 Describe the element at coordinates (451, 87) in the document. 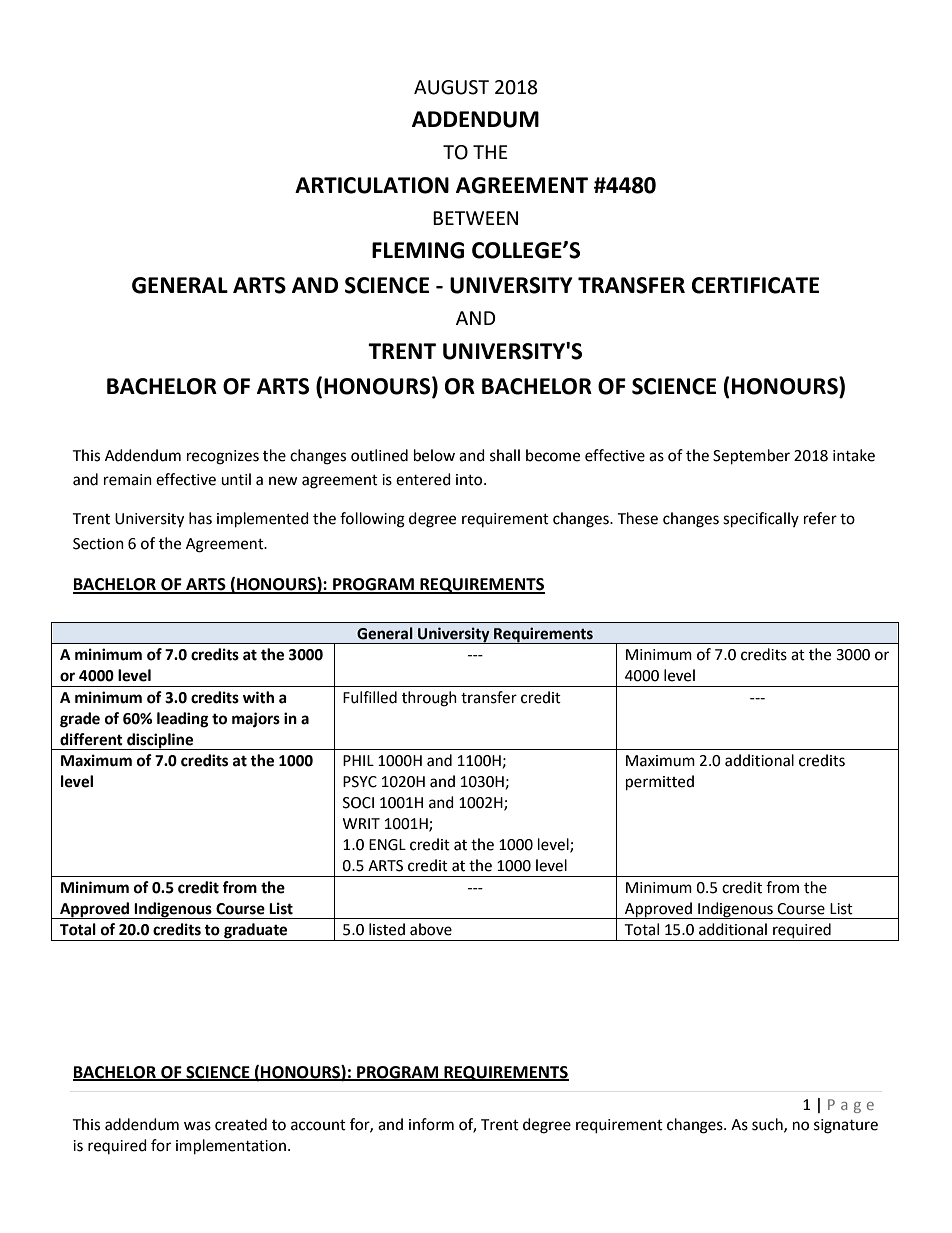

I see `AUGUST` at that location.
